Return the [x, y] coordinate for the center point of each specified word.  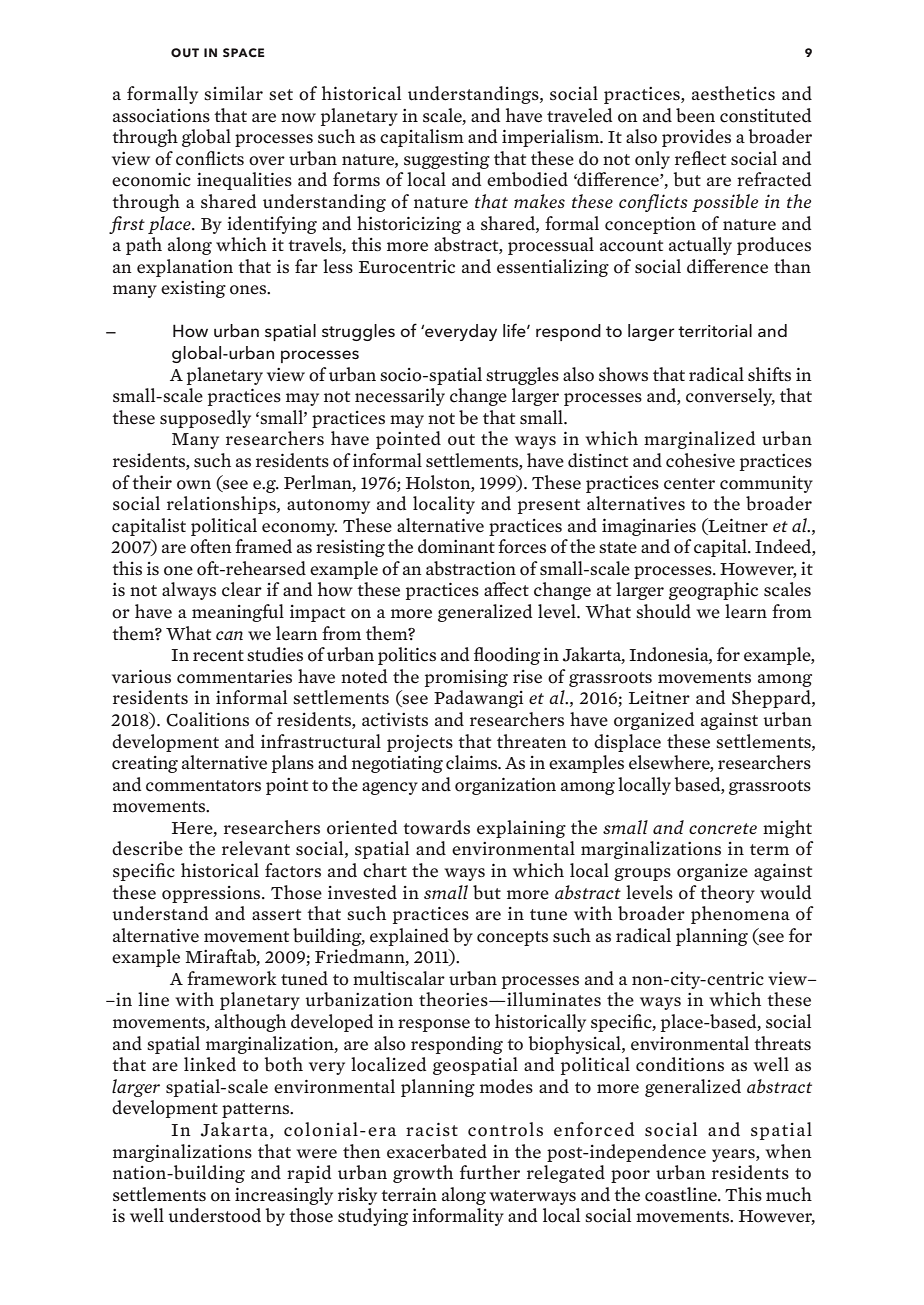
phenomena [740, 915]
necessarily [400, 397]
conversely [730, 397]
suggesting [447, 160]
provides [696, 138]
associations [161, 116]
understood [214, 1215]
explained [409, 937]
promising [466, 678]
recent [218, 656]
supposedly [205, 419]
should [663, 611]
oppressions [212, 894]
